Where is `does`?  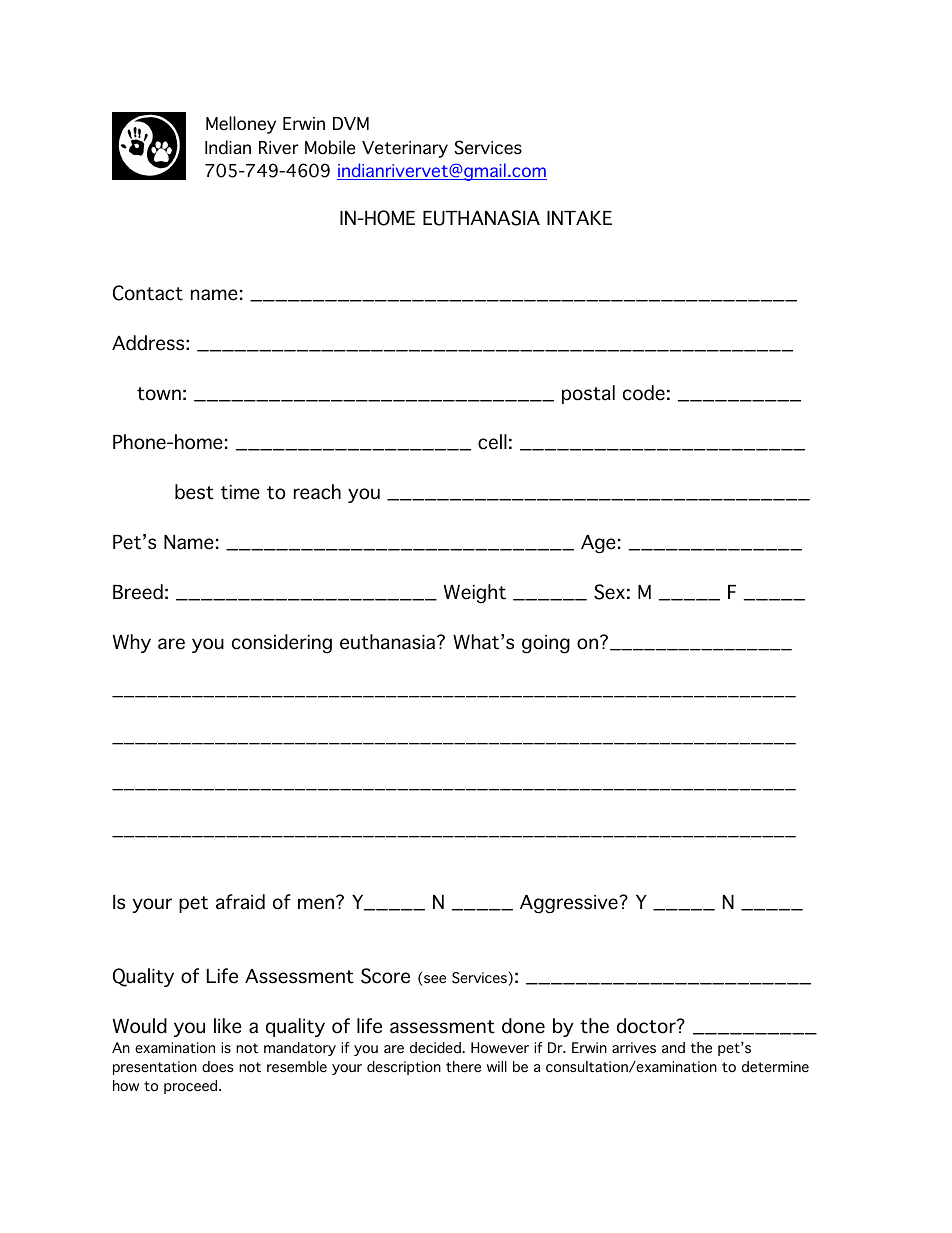 does is located at coordinates (218, 1067).
